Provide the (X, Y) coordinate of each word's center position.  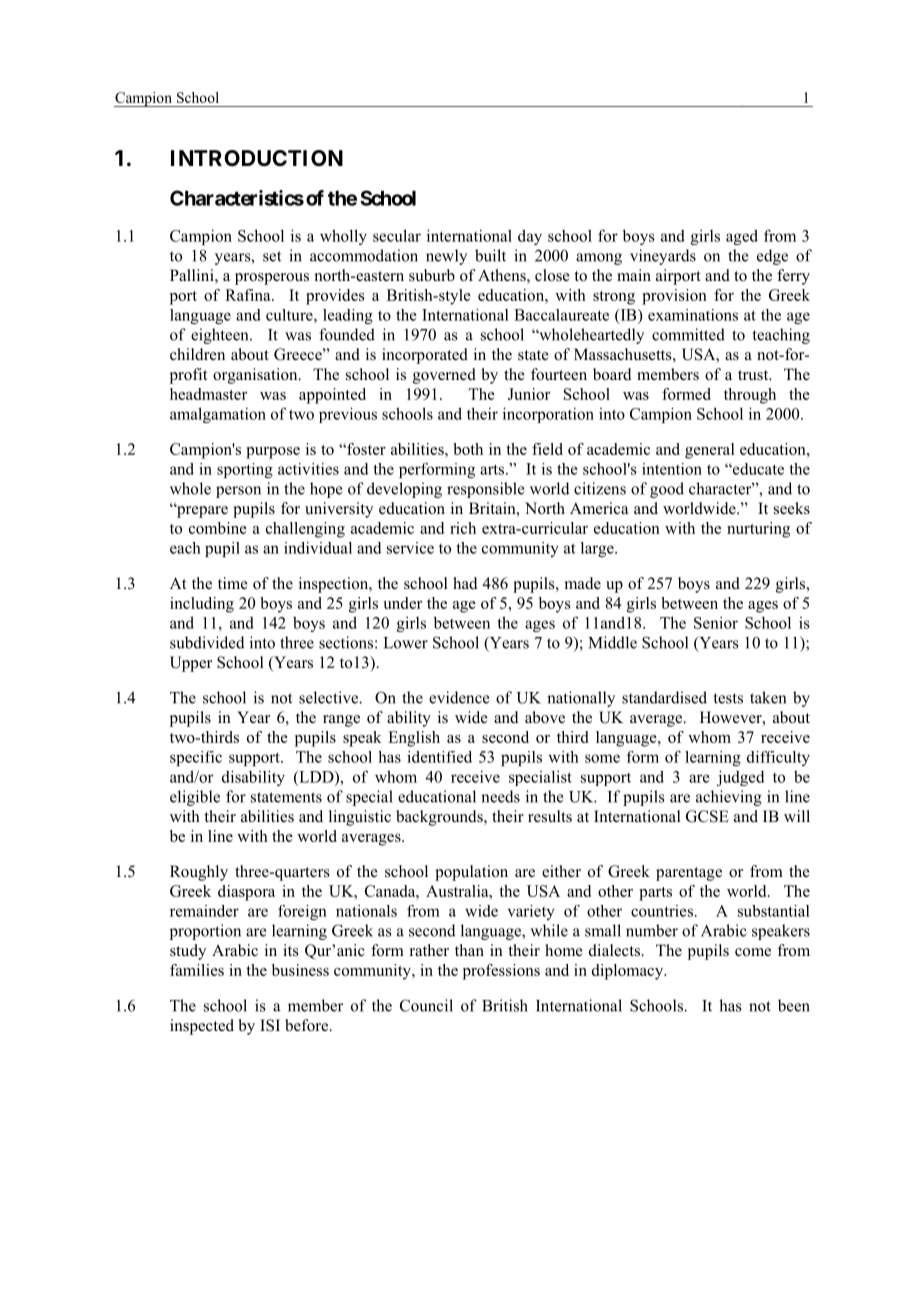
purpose (273, 453)
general (710, 451)
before (308, 1025)
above (545, 717)
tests (728, 698)
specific (196, 758)
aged (742, 237)
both (468, 449)
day (530, 237)
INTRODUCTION (257, 158)
